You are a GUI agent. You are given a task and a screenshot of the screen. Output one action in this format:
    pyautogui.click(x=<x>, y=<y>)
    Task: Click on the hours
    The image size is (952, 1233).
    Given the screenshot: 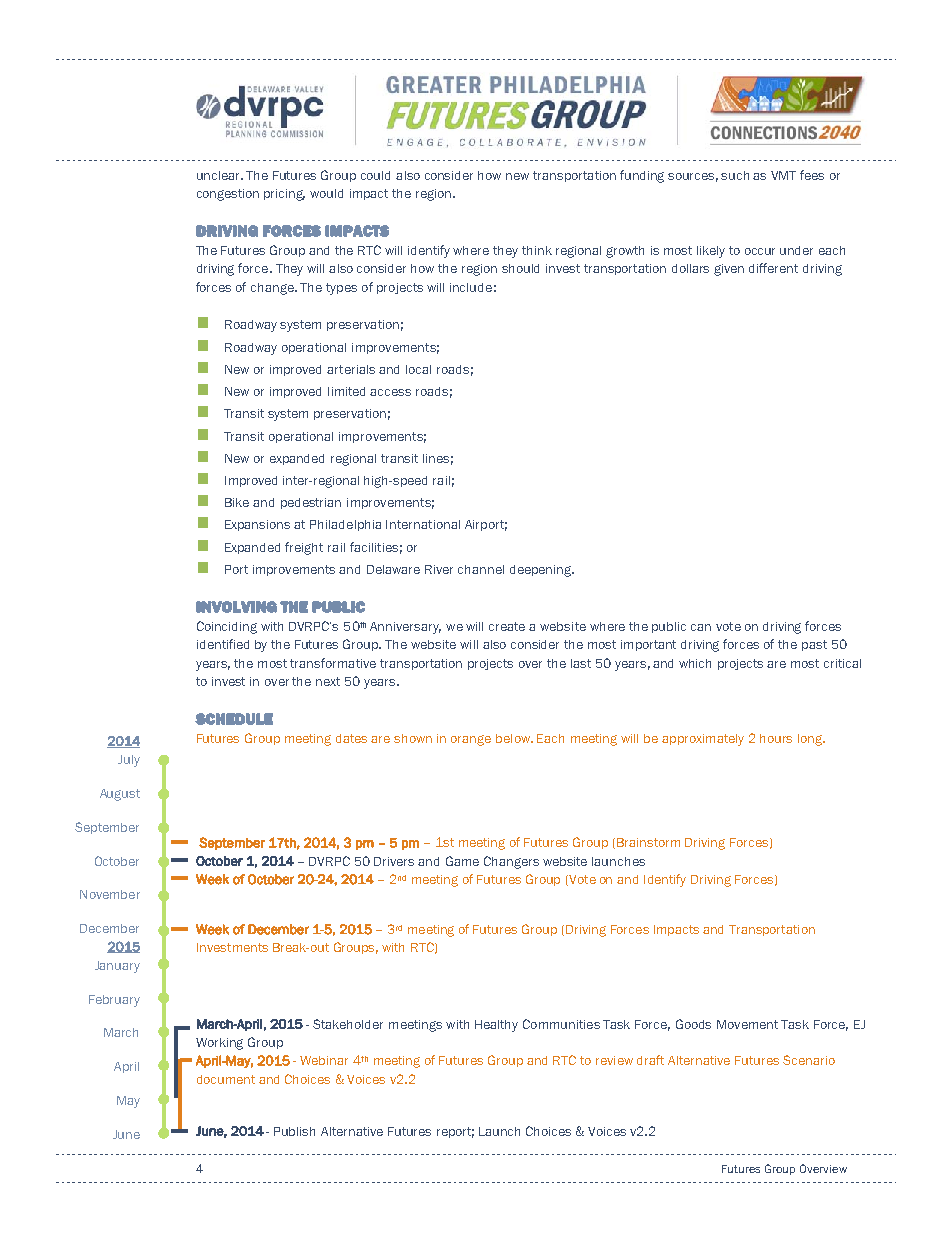 What is the action you would take?
    pyautogui.click(x=776, y=738)
